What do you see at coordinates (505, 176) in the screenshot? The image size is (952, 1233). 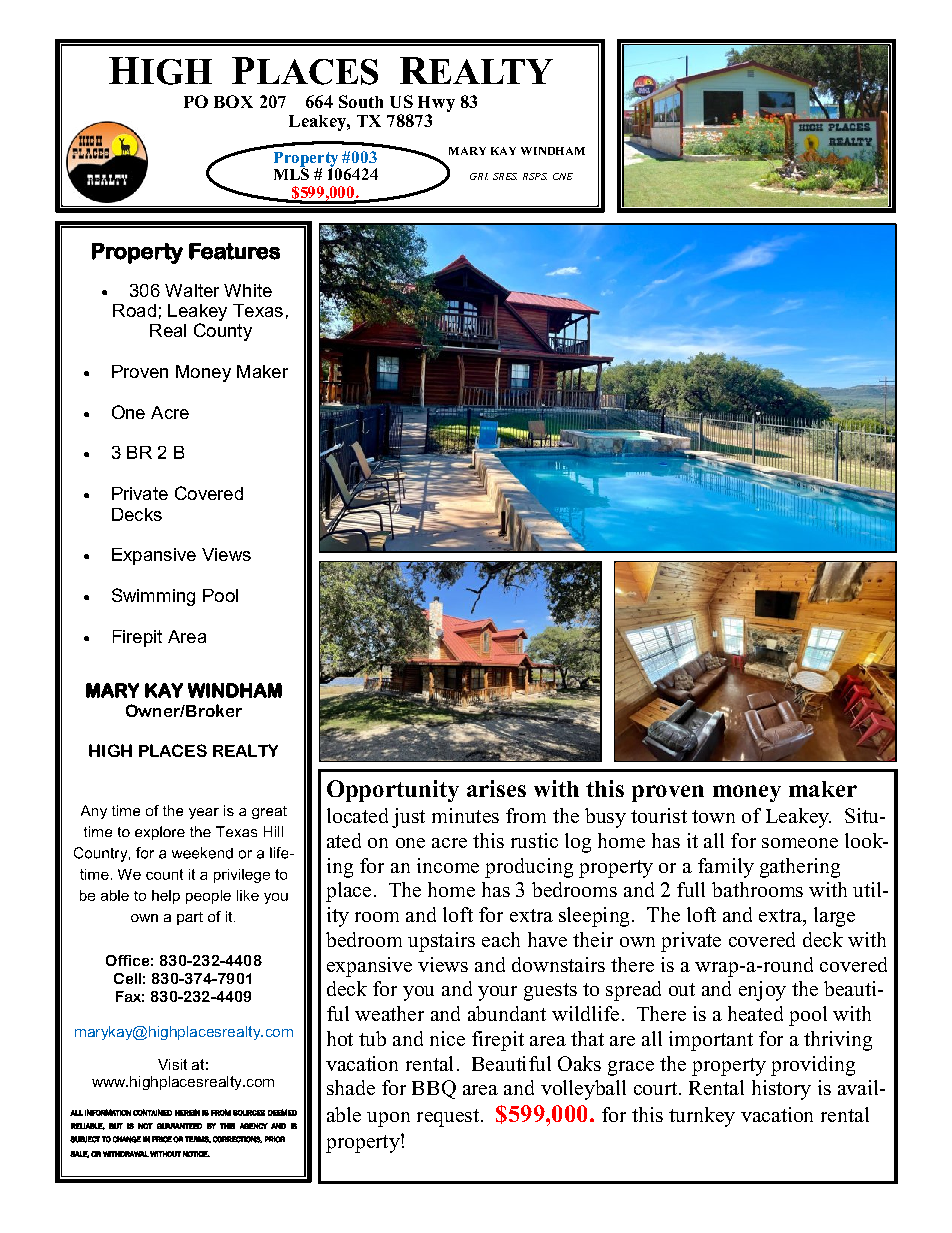 I see `SRES` at bounding box center [505, 176].
